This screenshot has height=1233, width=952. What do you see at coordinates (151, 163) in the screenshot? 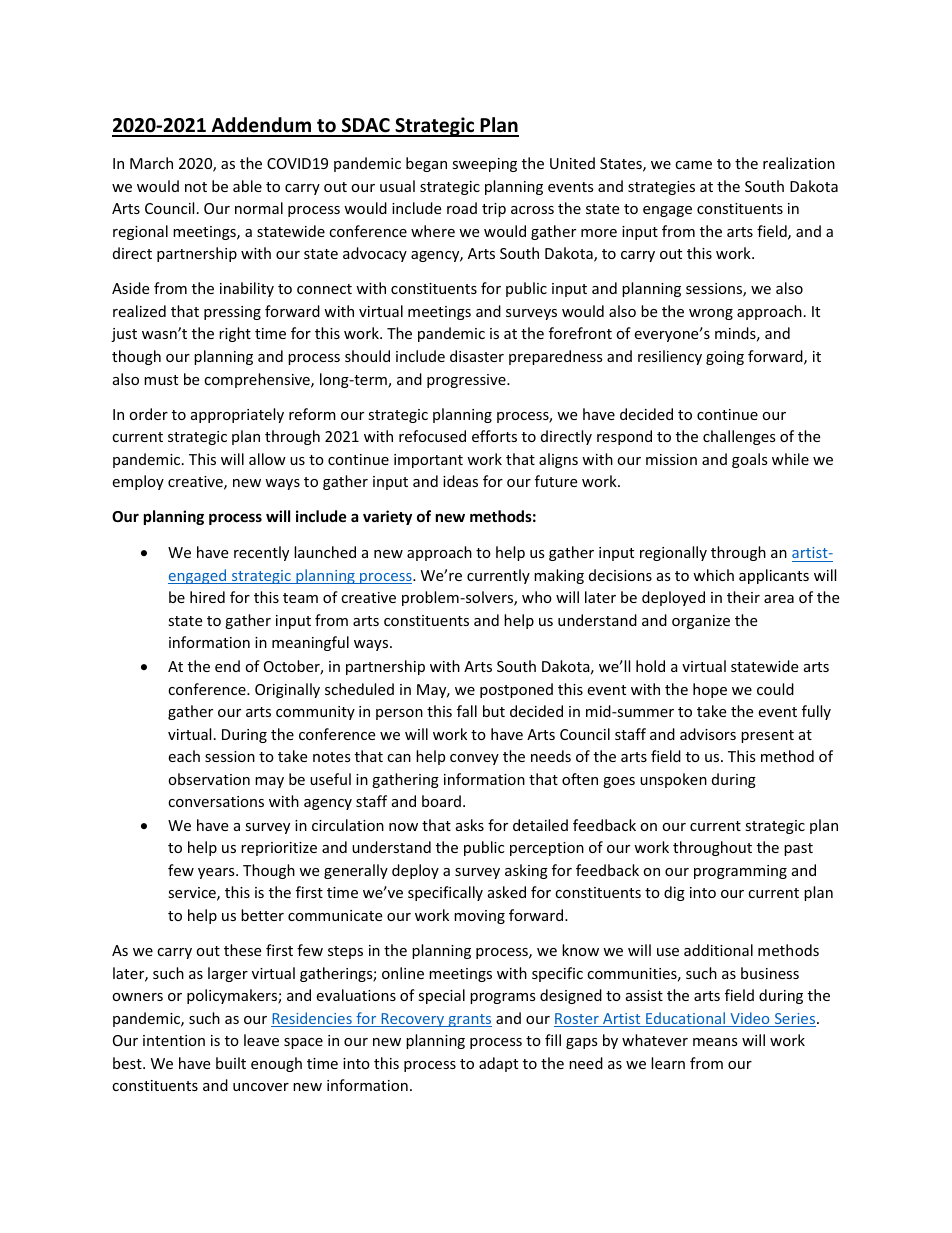
I see `March` at bounding box center [151, 163].
